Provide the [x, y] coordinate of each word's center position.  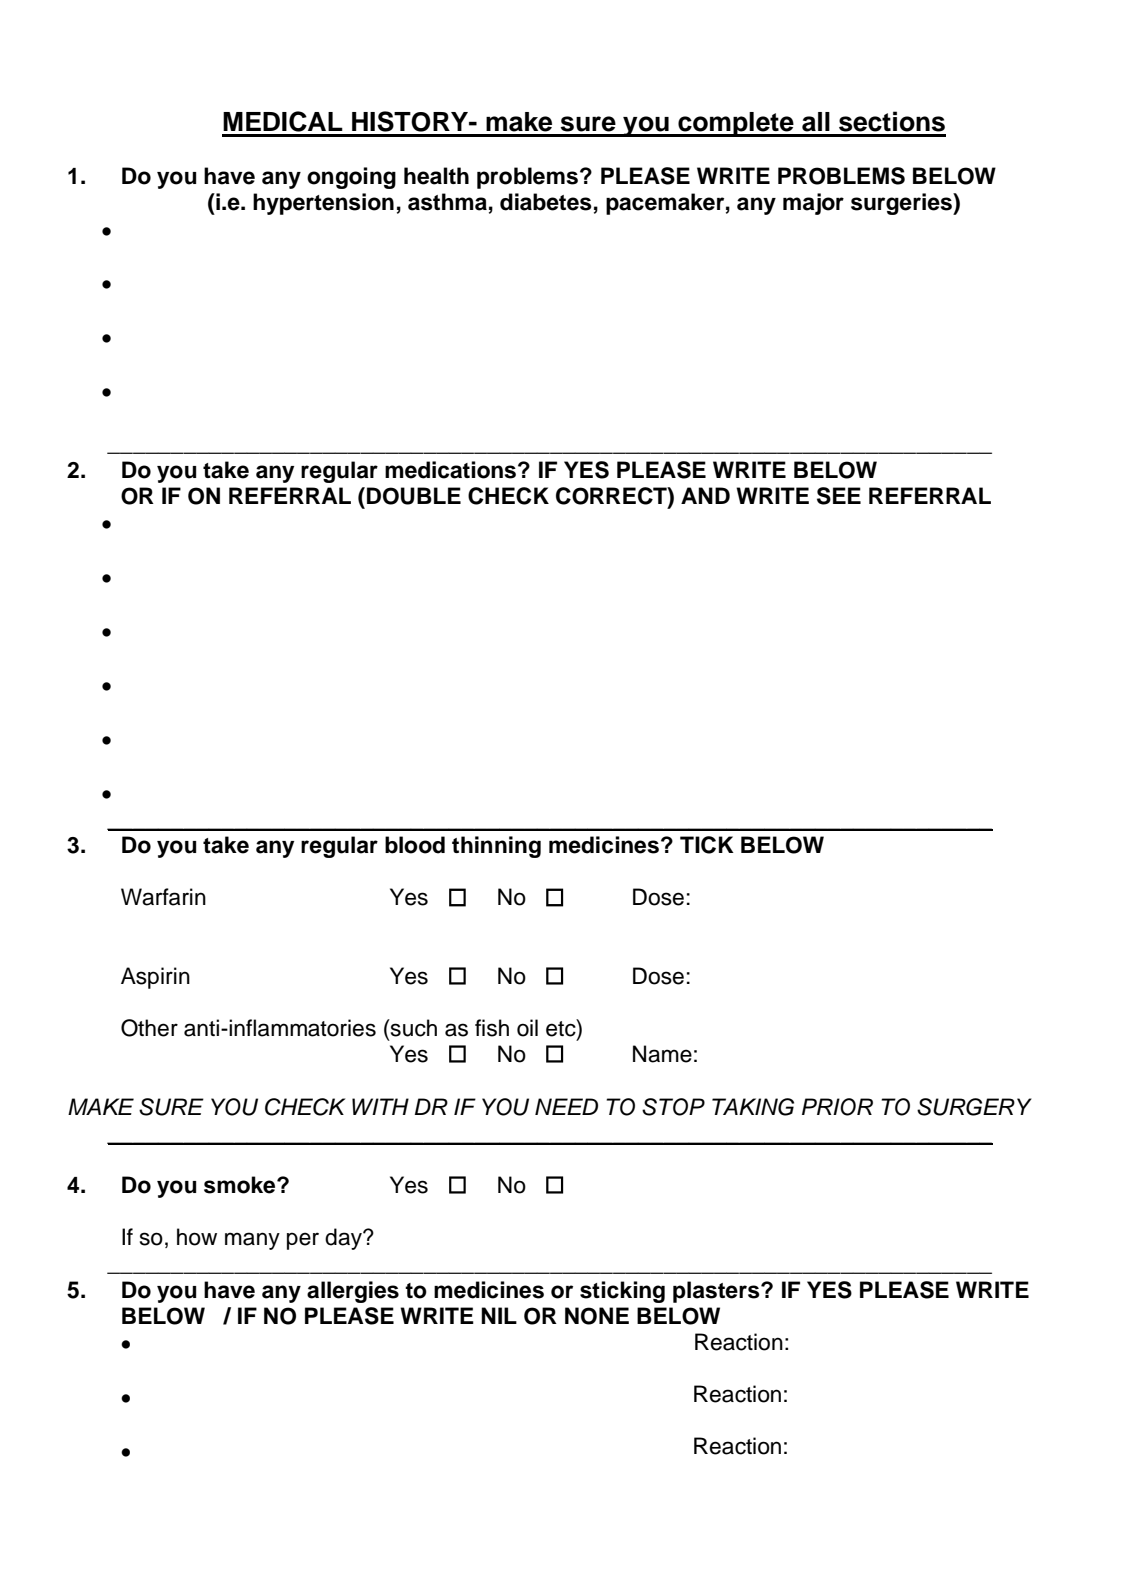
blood [415, 845]
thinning [496, 847]
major [813, 204]
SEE [839, 496]
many [252, 1241]
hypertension [323, 204]
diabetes [546, 202]
